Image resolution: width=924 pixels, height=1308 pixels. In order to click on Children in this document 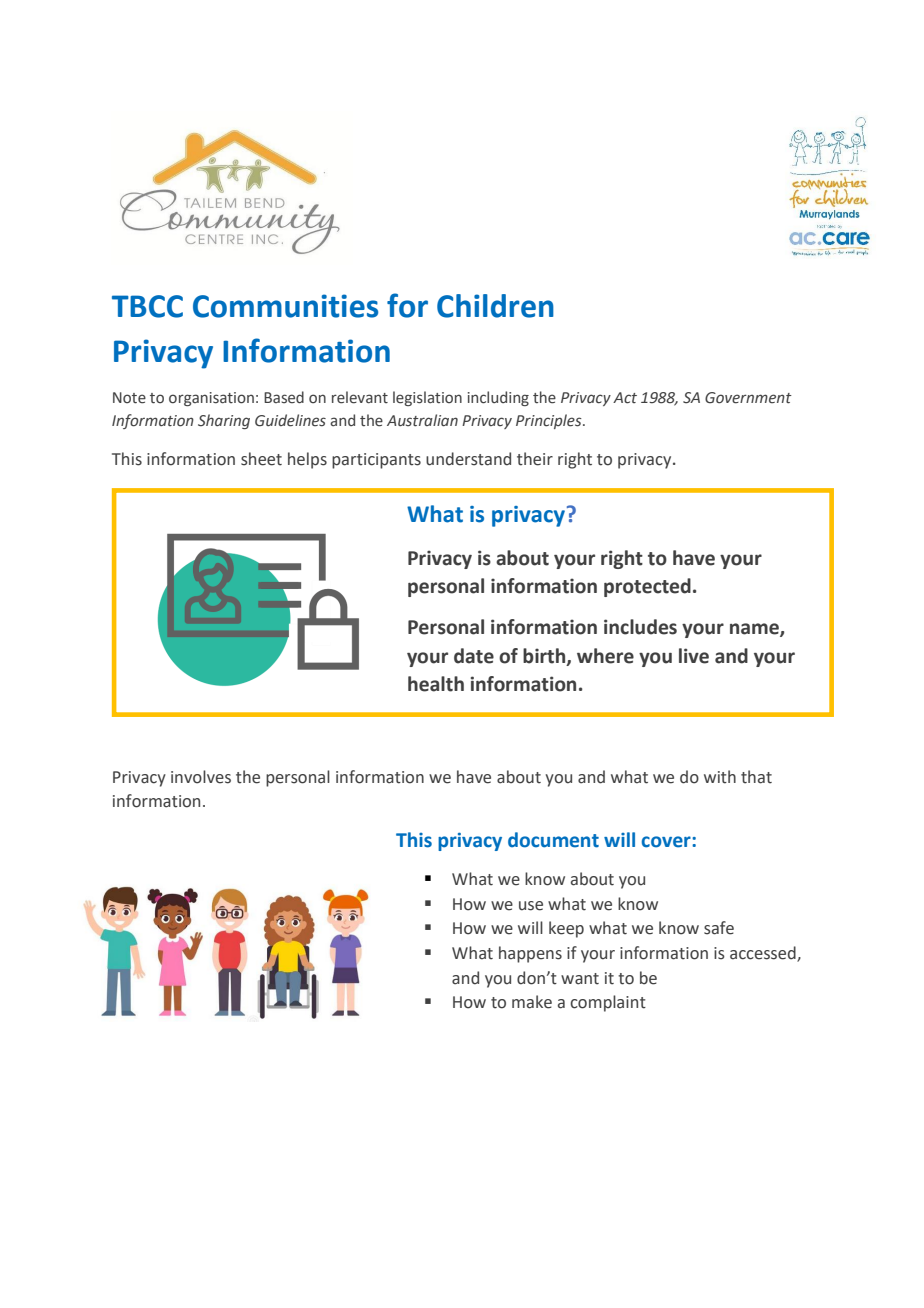, I will do `click(495, 306)`.
